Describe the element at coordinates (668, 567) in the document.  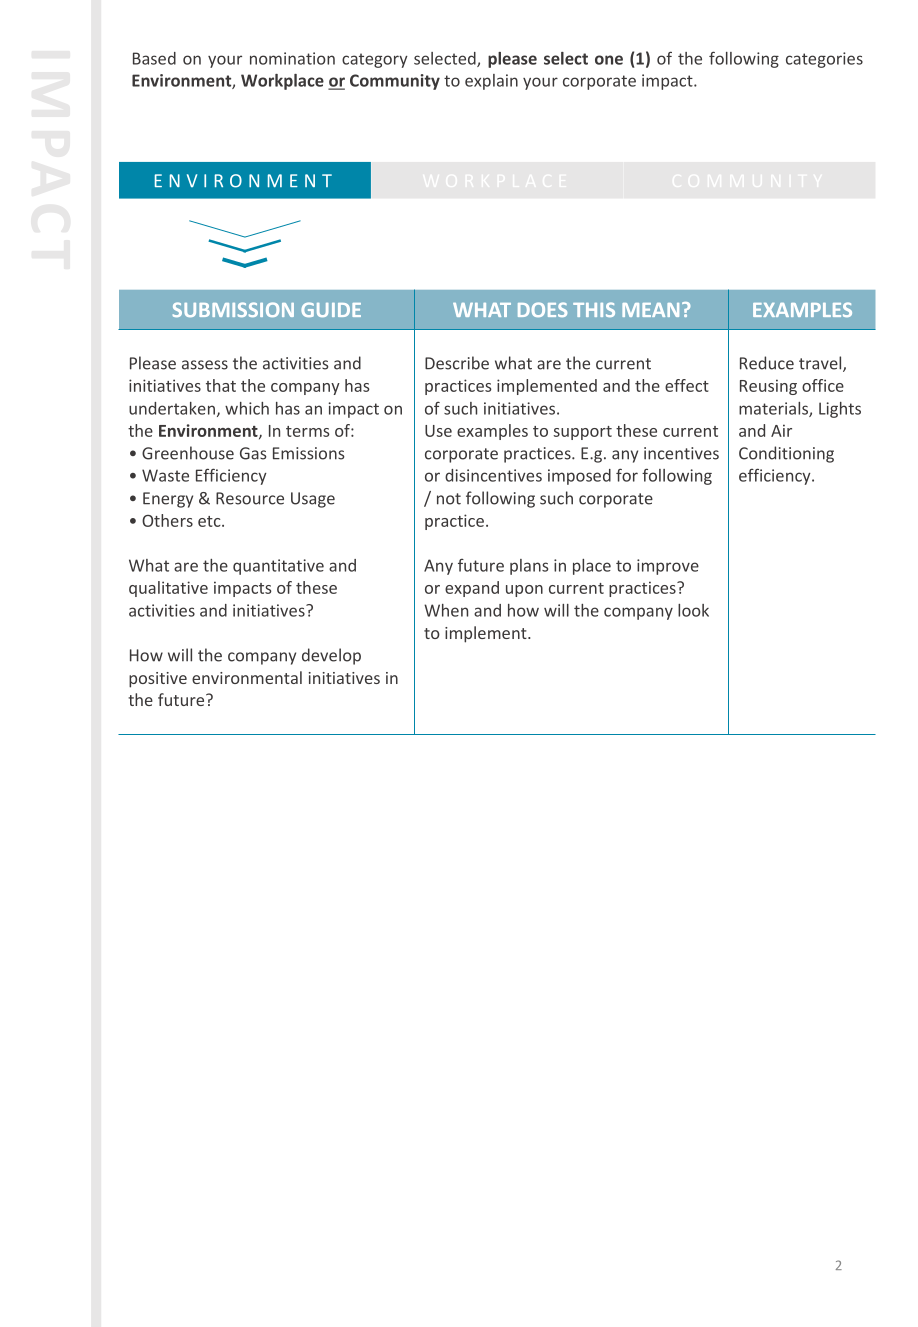
I see `improve` at that location.
